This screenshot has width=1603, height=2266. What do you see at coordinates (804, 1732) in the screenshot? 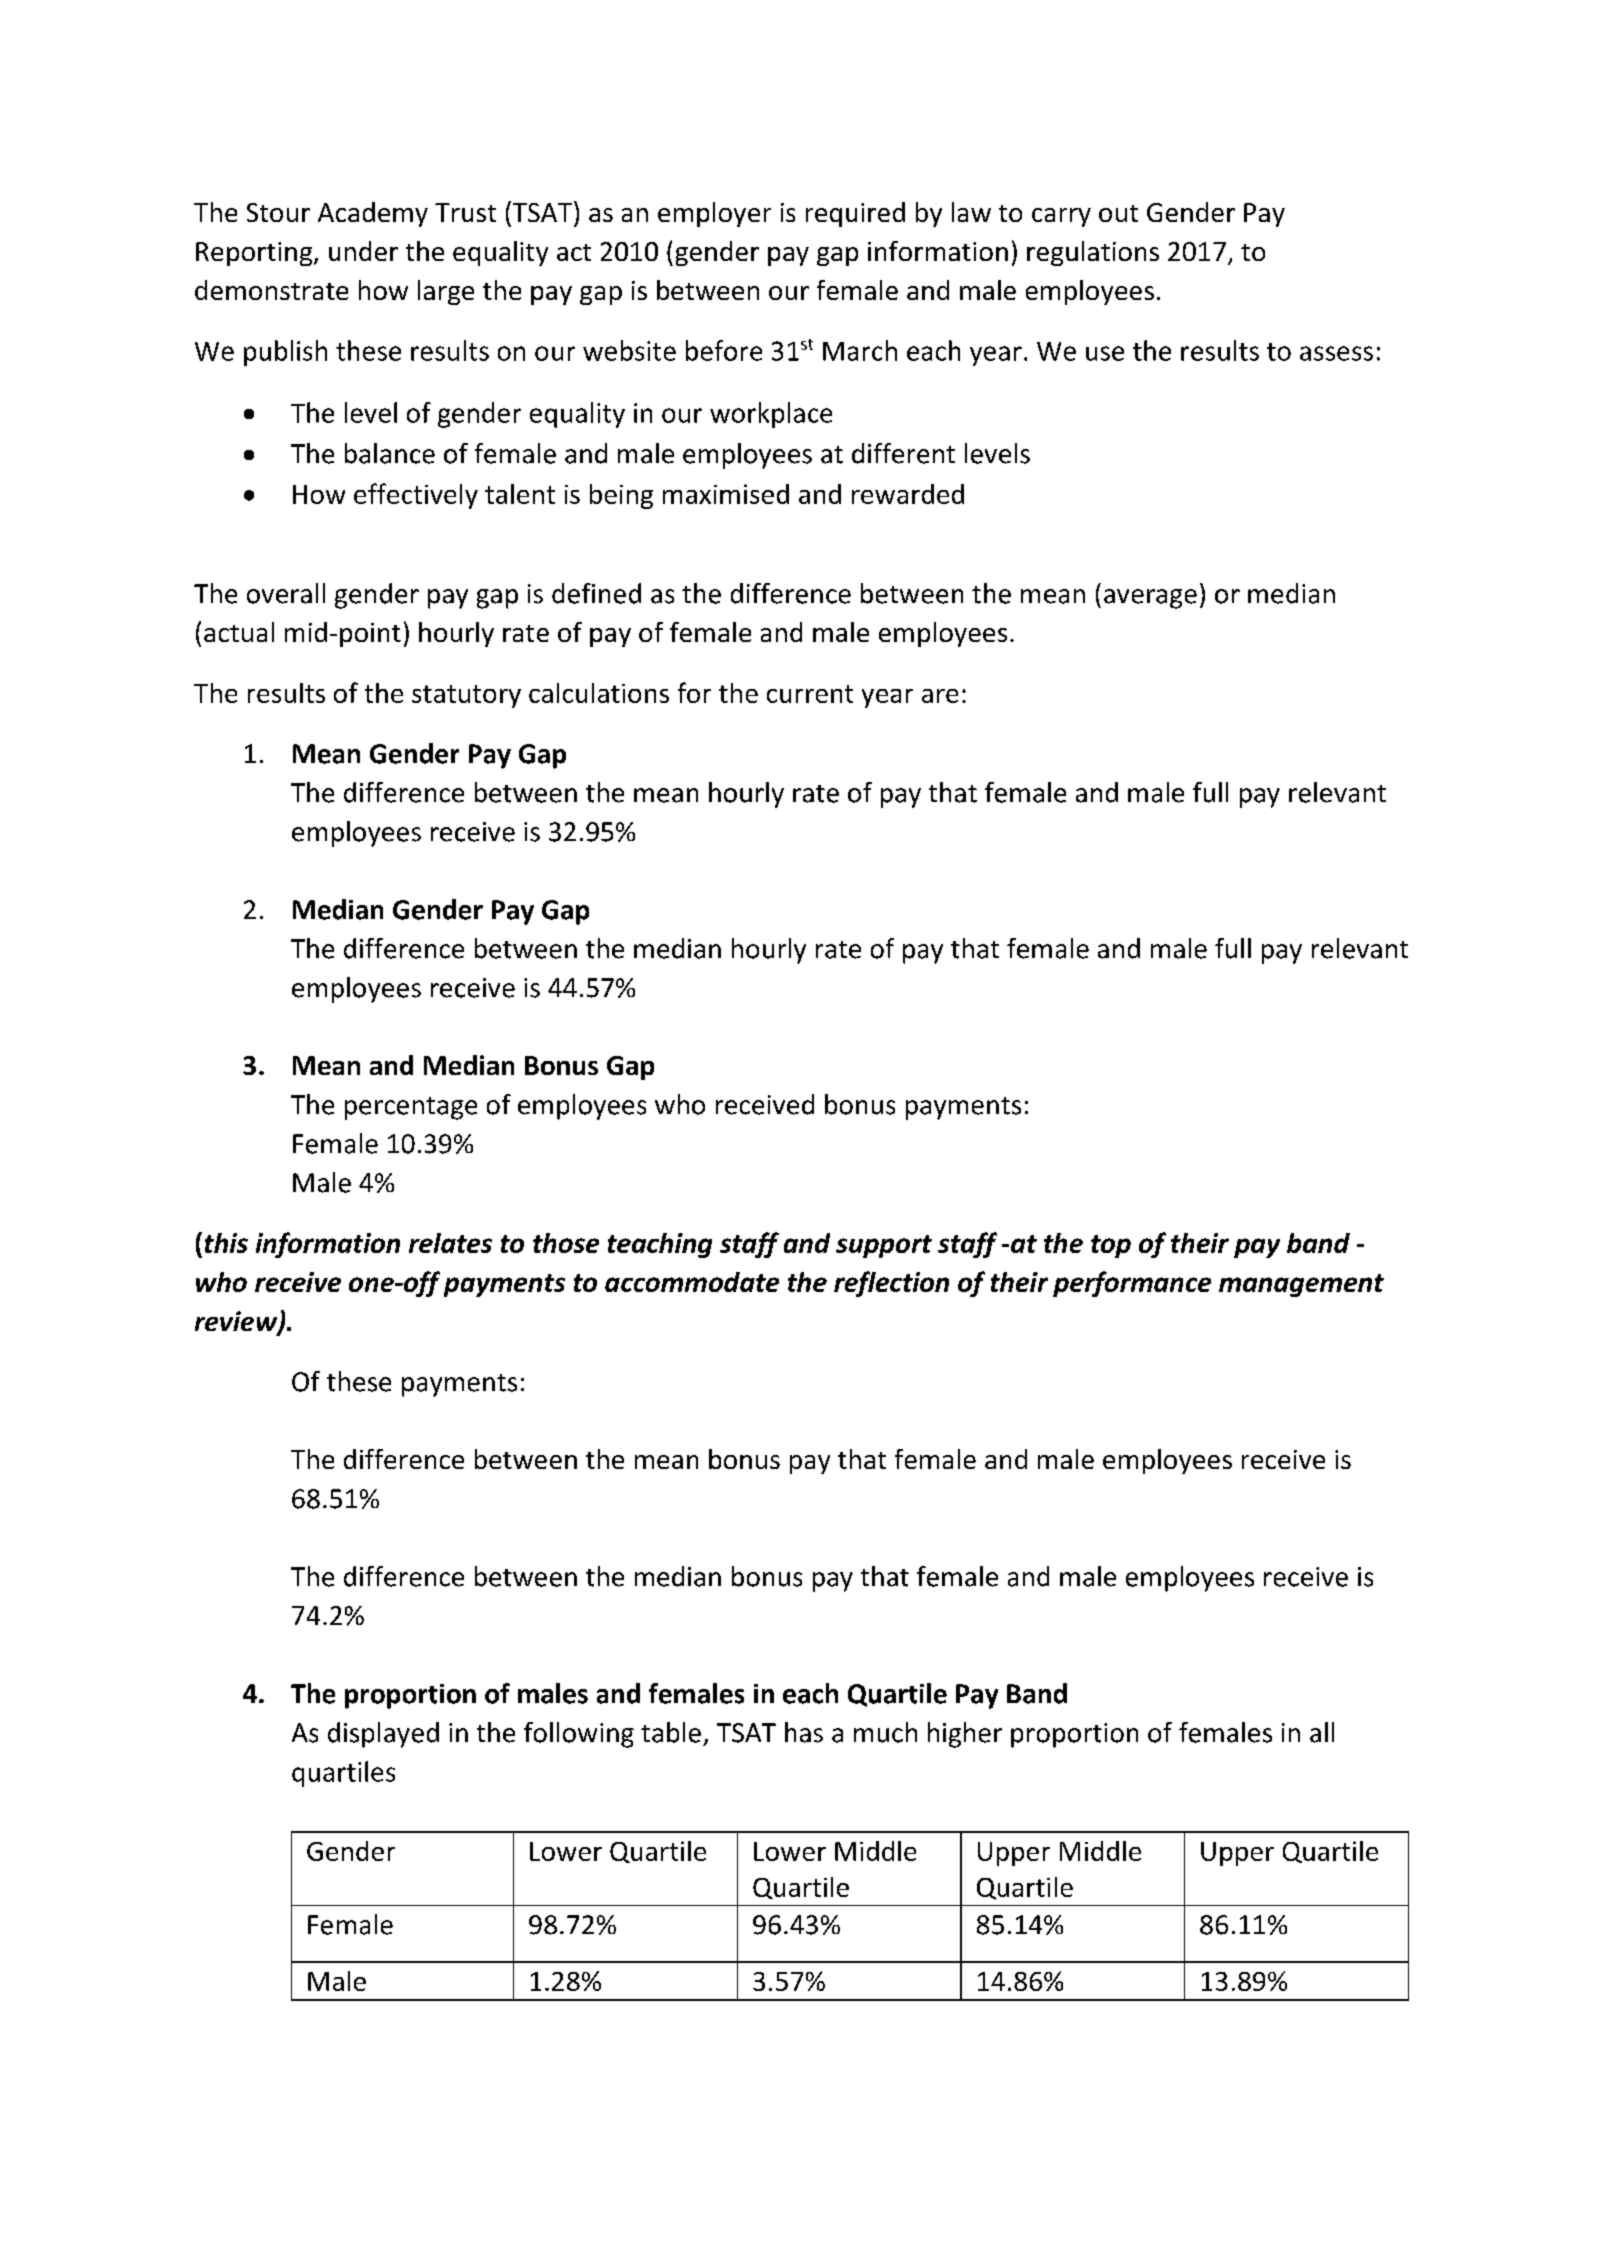
I see `has` at bounding box center [804, 1732].
